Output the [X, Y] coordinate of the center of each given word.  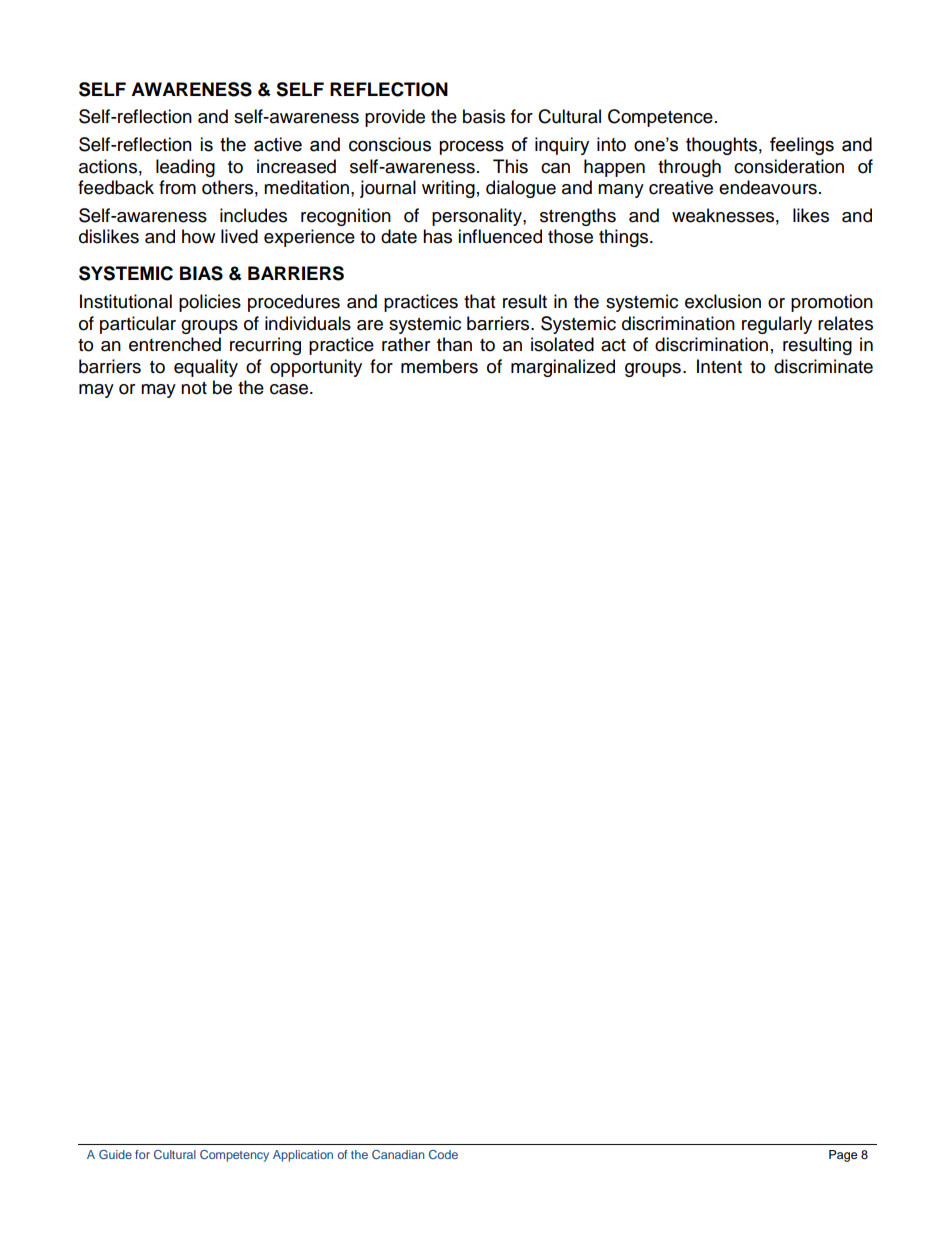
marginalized [563, 368]
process [471, 147]
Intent [719, 366]
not [194, 388]
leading [185, 168]
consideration [789, 166]
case [290, 389]
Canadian [398, 1154]
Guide [115, 1154]
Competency [234, 1156]
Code [443, 1154]
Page [843, 1156]
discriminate [823, 366]
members [439, 366]
